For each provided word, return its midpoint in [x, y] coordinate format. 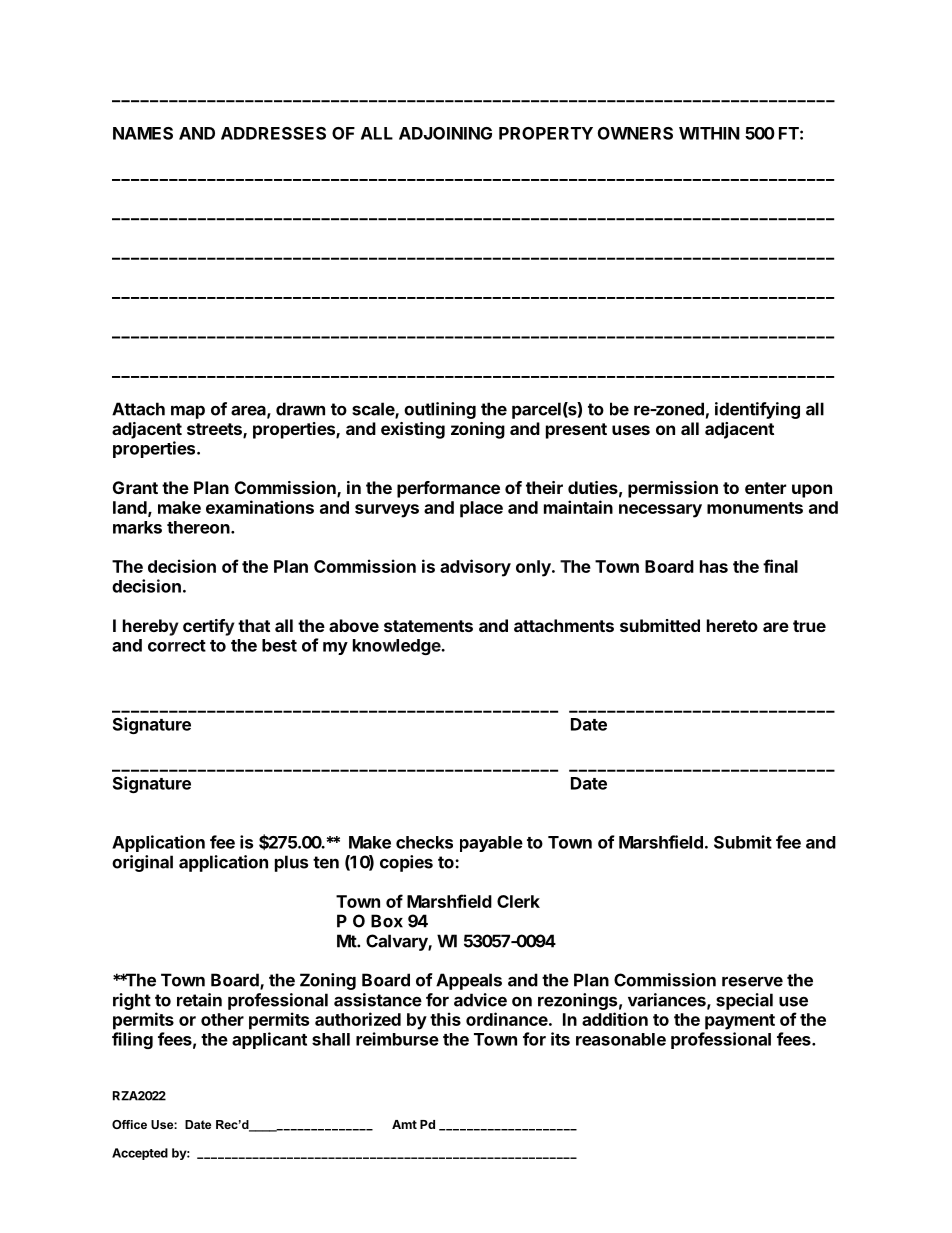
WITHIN [709, 133]
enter [765, 488]
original [142, 863]
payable [491, 844]
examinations [260, 507]
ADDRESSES [273, 133]
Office [129, 1124]
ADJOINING [445, 133]
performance [448, 489]
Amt [404, 1124]
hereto [732, 625]
